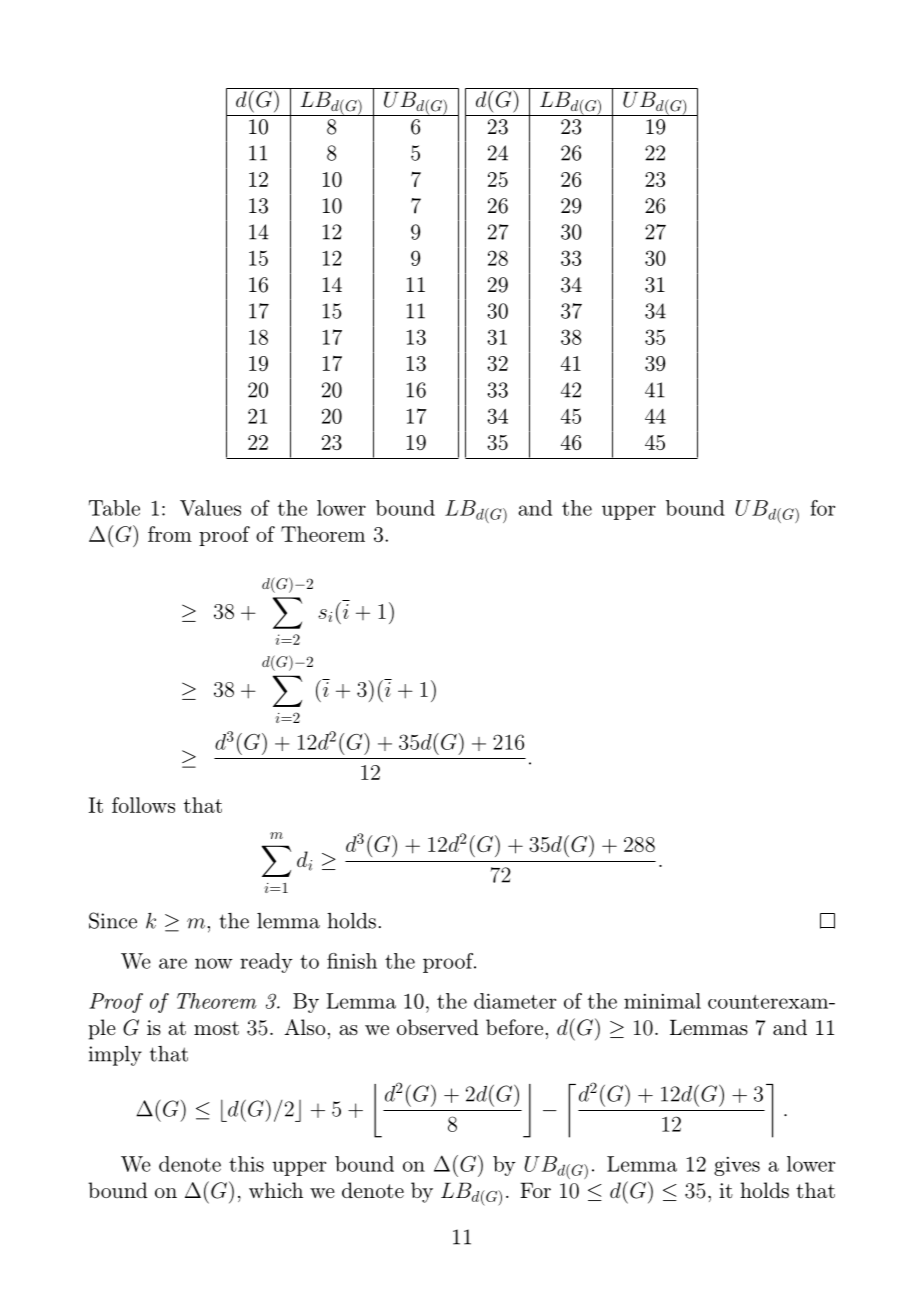  Describe the element at coordinates (266, 963) in the screenshot. I see `ready` at that location.
